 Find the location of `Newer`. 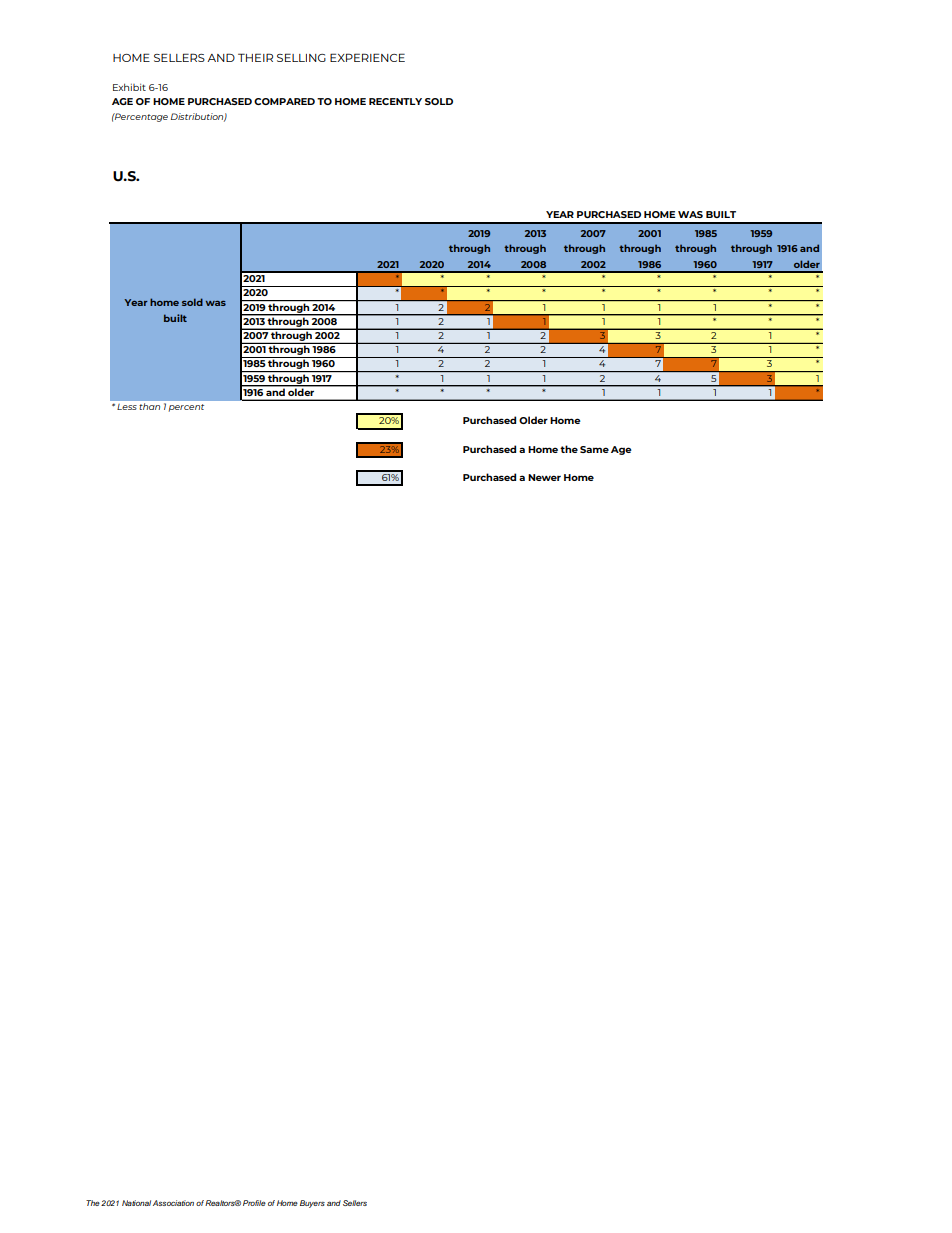

Newer is located at coordinates (544, 477).
